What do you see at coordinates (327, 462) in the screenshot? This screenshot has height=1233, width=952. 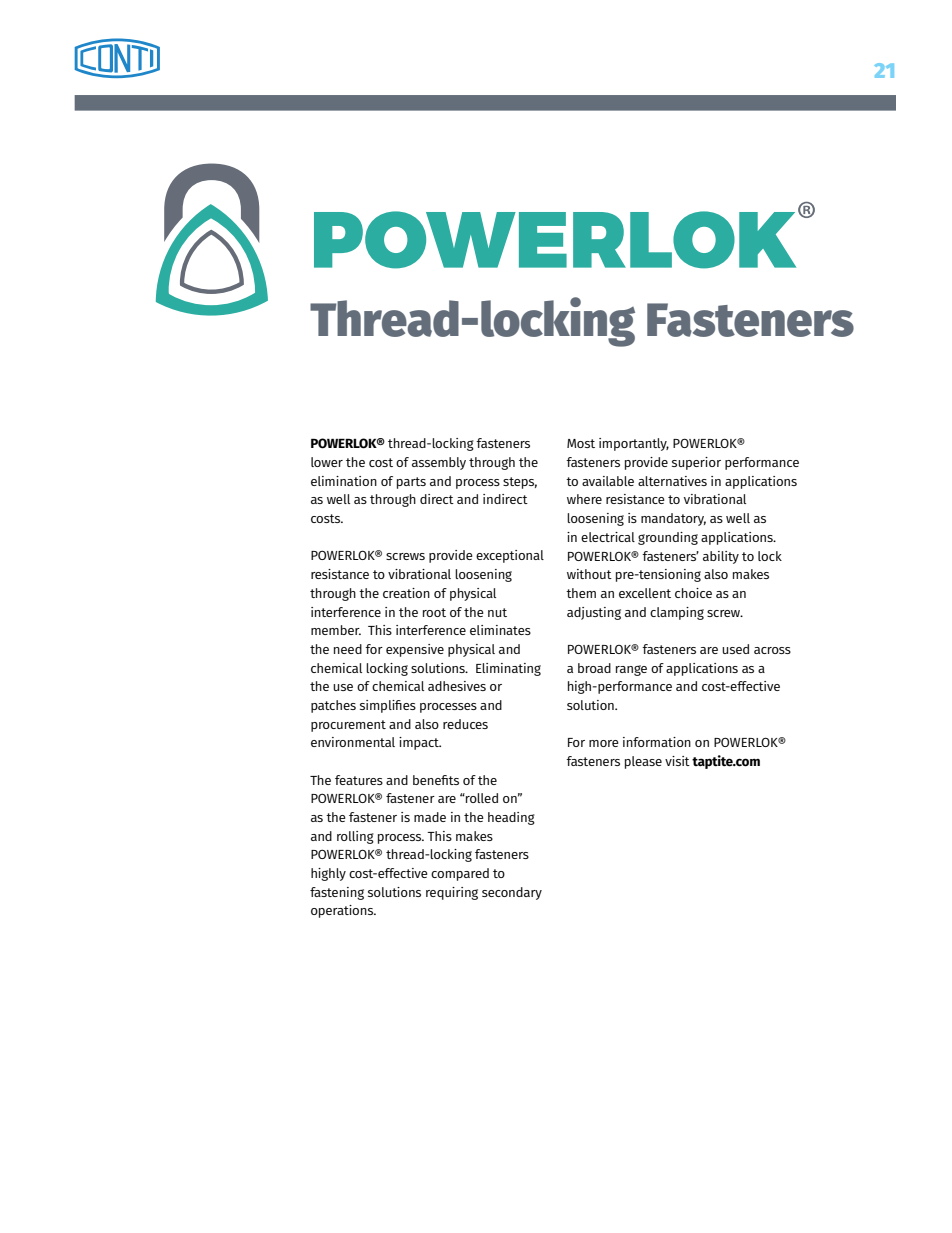 I see `lower` at bounding box center [327, 462].
